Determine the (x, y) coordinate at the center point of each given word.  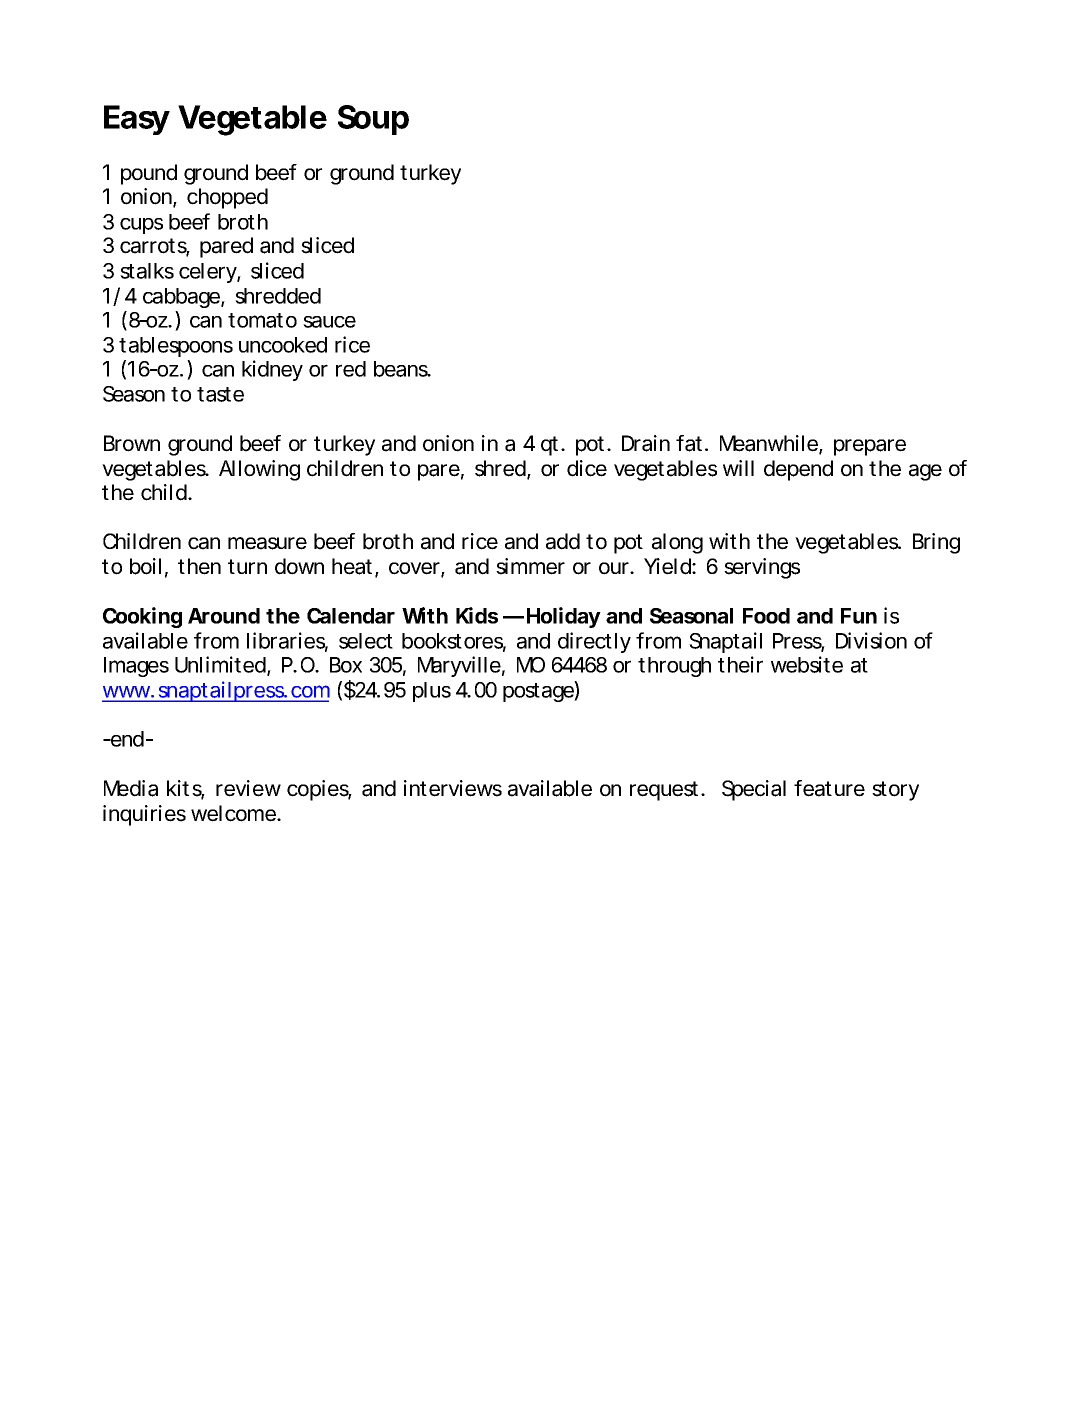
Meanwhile (770, 444)
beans (402, 369)
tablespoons (176, 347)
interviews (453, 788)
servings (762, 568)
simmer (530, 566)
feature (829, 788)
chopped (227, 198)
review (248, 788)
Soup (373, 120)
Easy (137, 120)
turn (247, 566)
